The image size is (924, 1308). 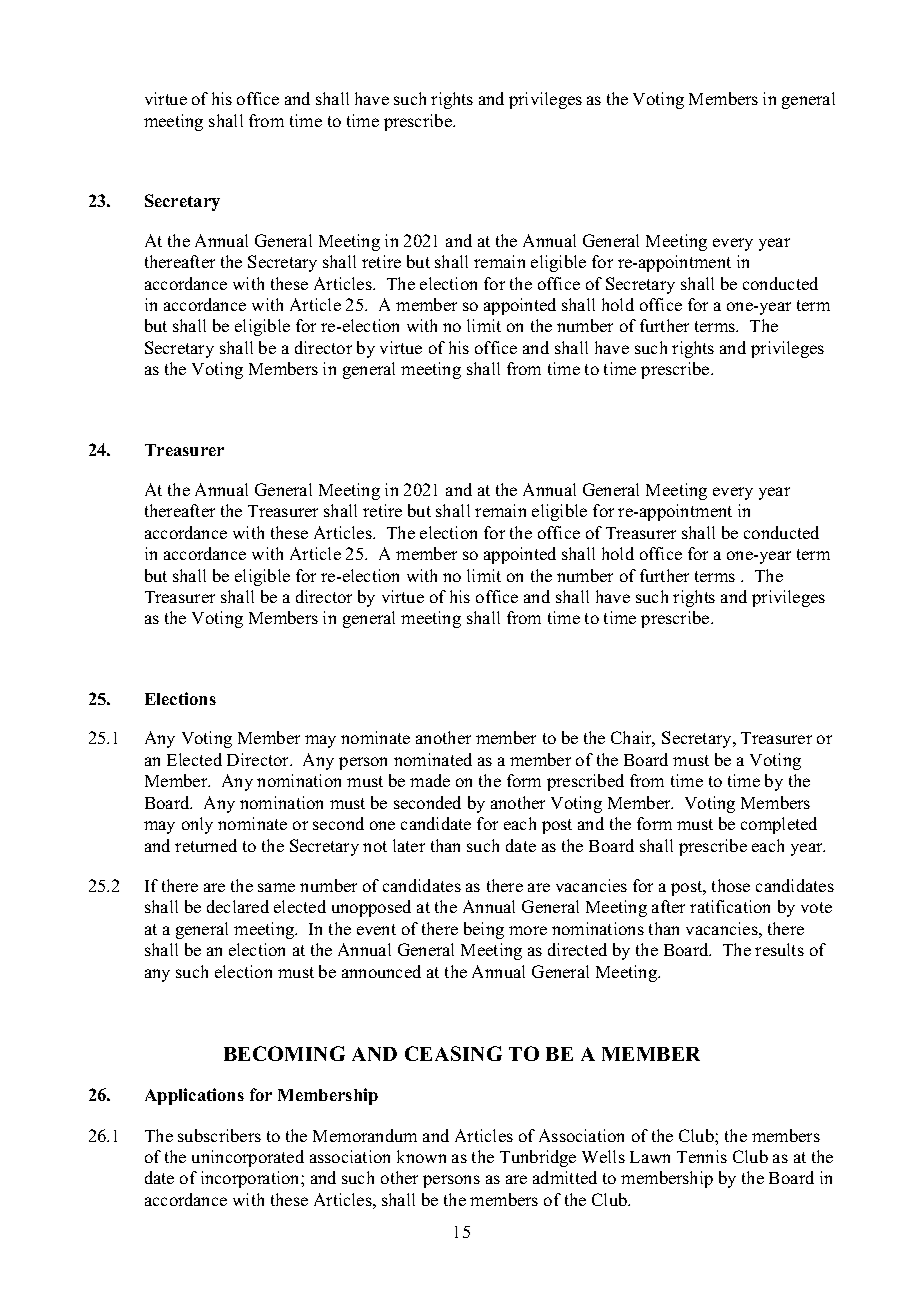 I want to click on ratification, so click(x=730, y=906).
